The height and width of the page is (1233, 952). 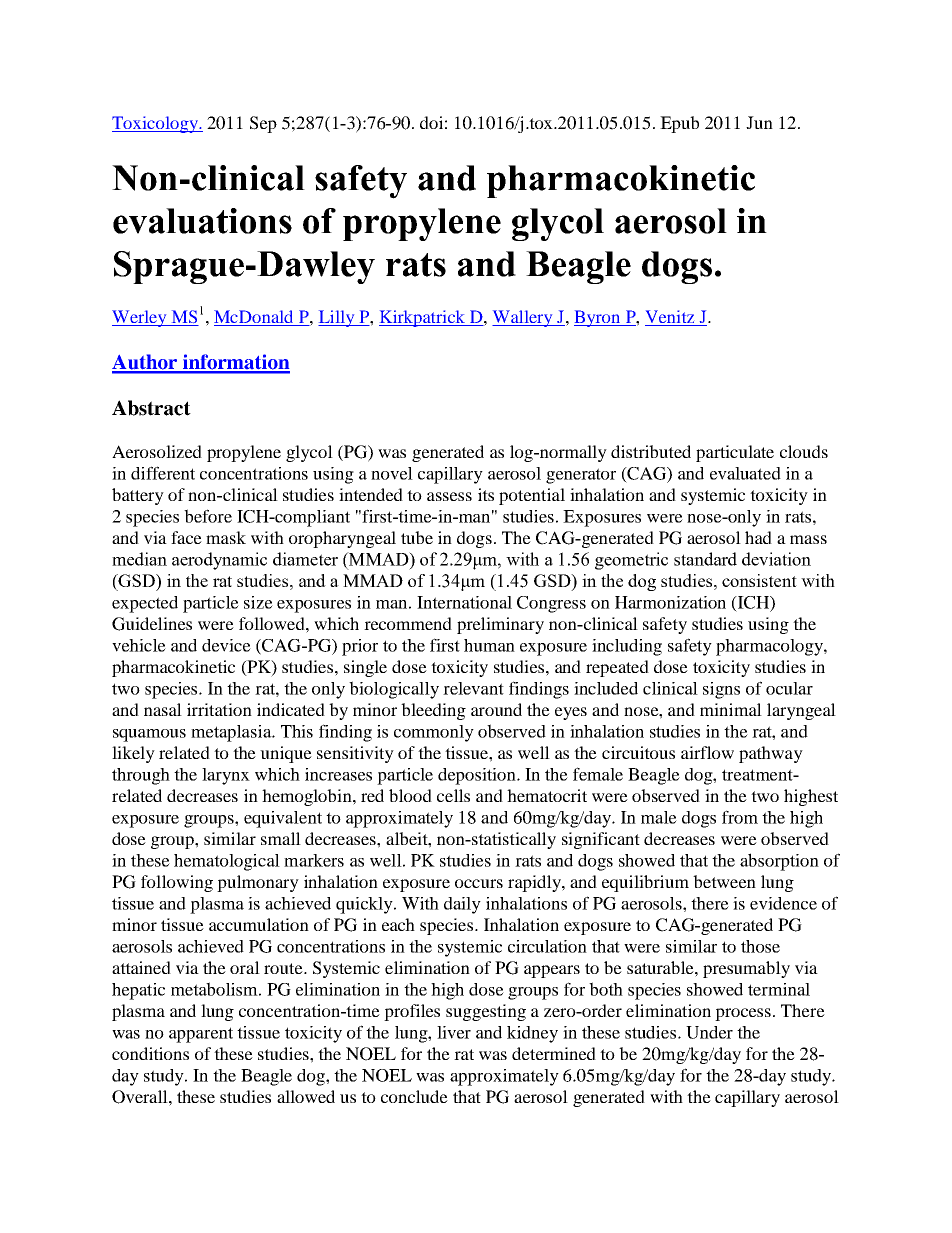 What do you see at coordinates (486, 494) in the page?
I see `its` at bounding box center [486, 494].
